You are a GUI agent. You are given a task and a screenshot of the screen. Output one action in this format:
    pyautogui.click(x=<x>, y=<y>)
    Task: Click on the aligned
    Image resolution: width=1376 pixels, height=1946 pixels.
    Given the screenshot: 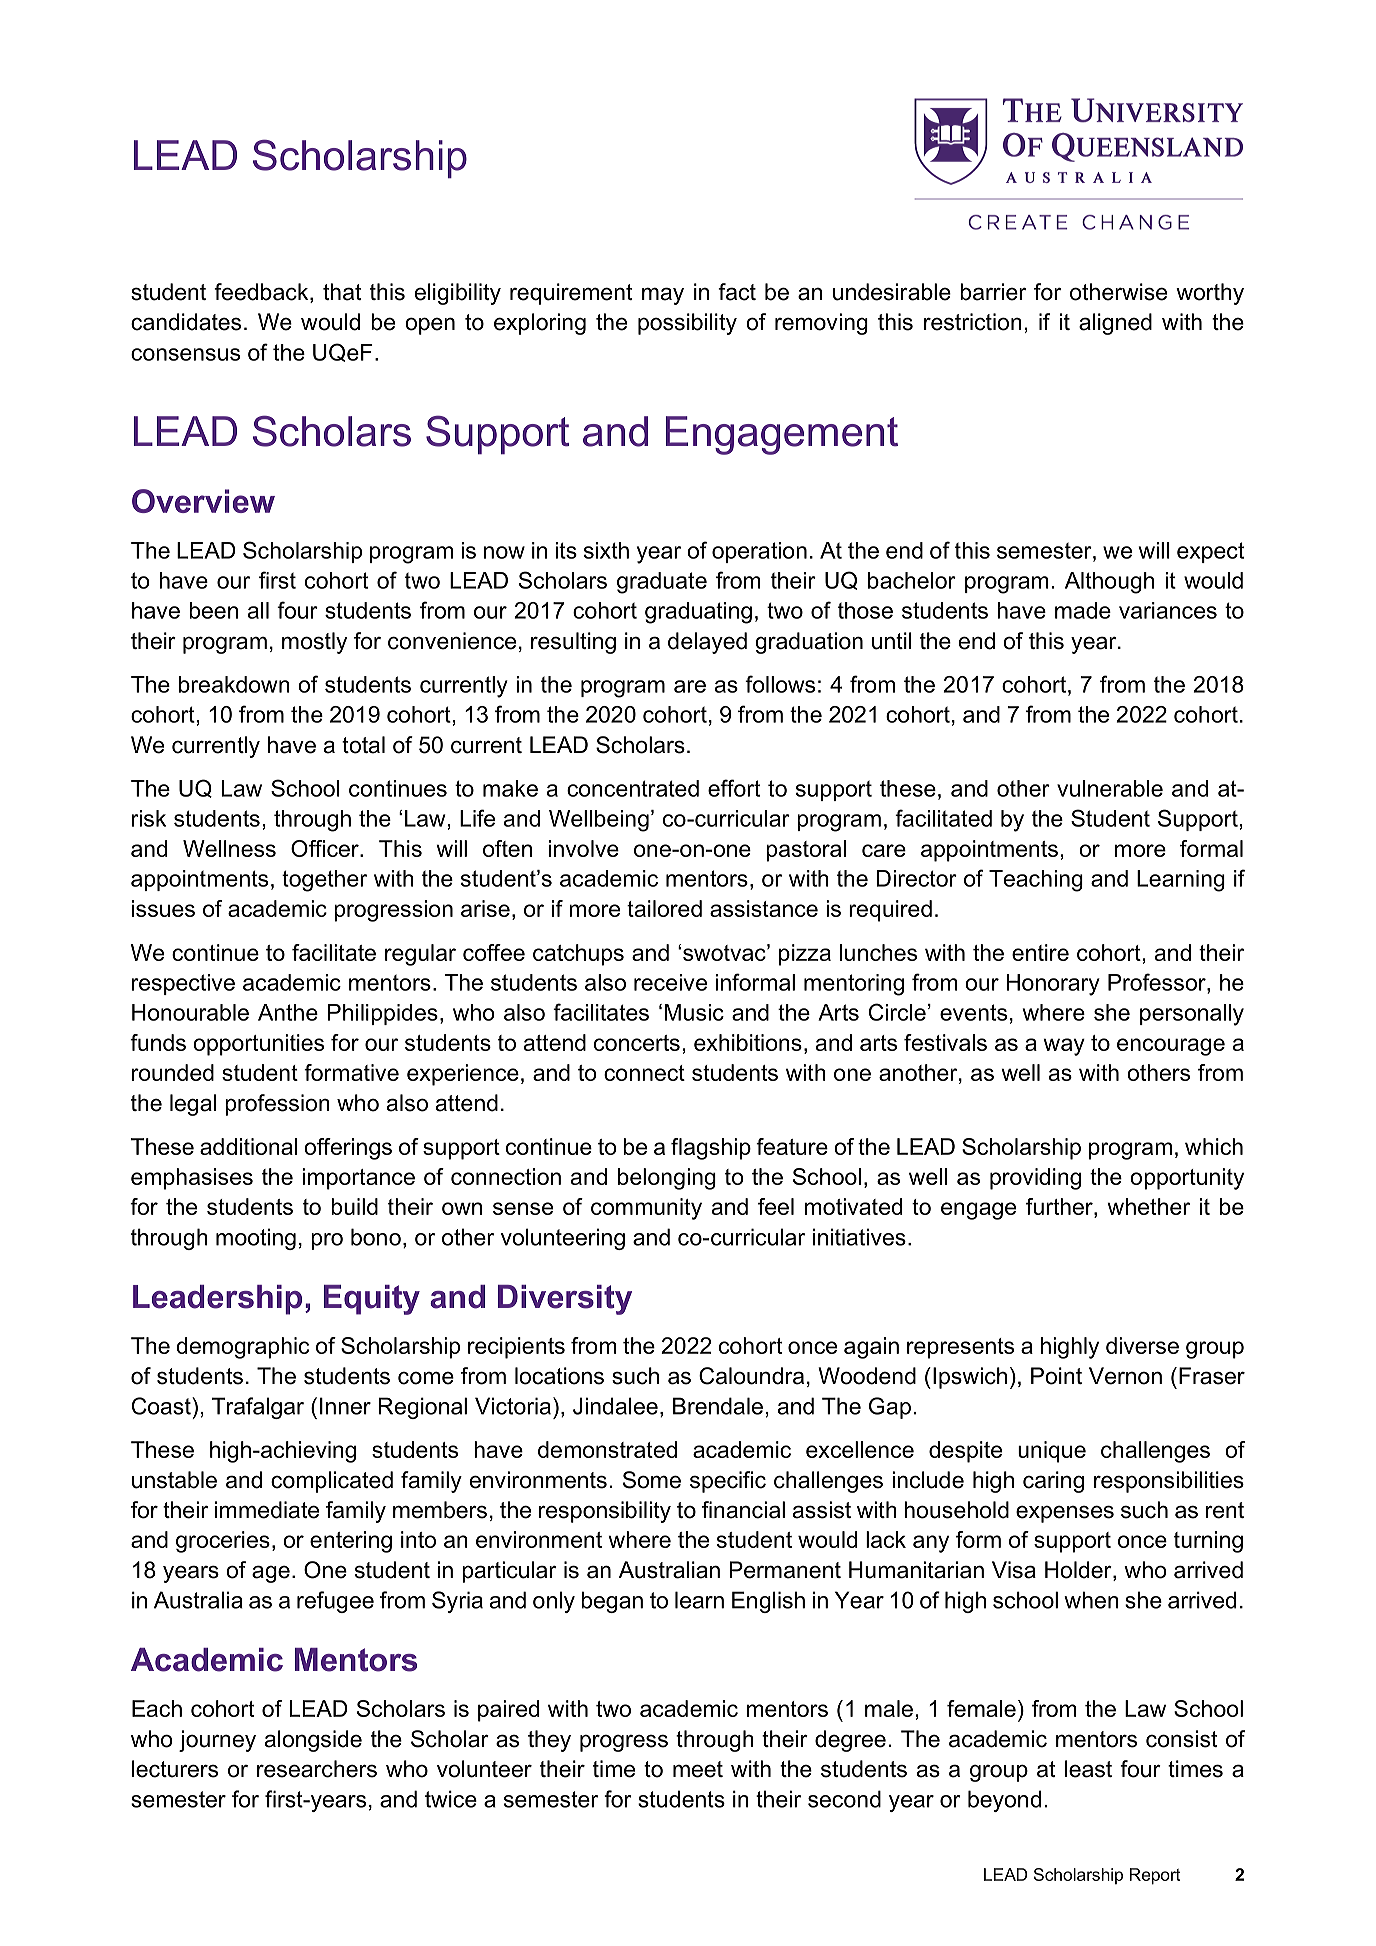 What is the action you would take?
    pyautogui.click(x=1115, y=324)
